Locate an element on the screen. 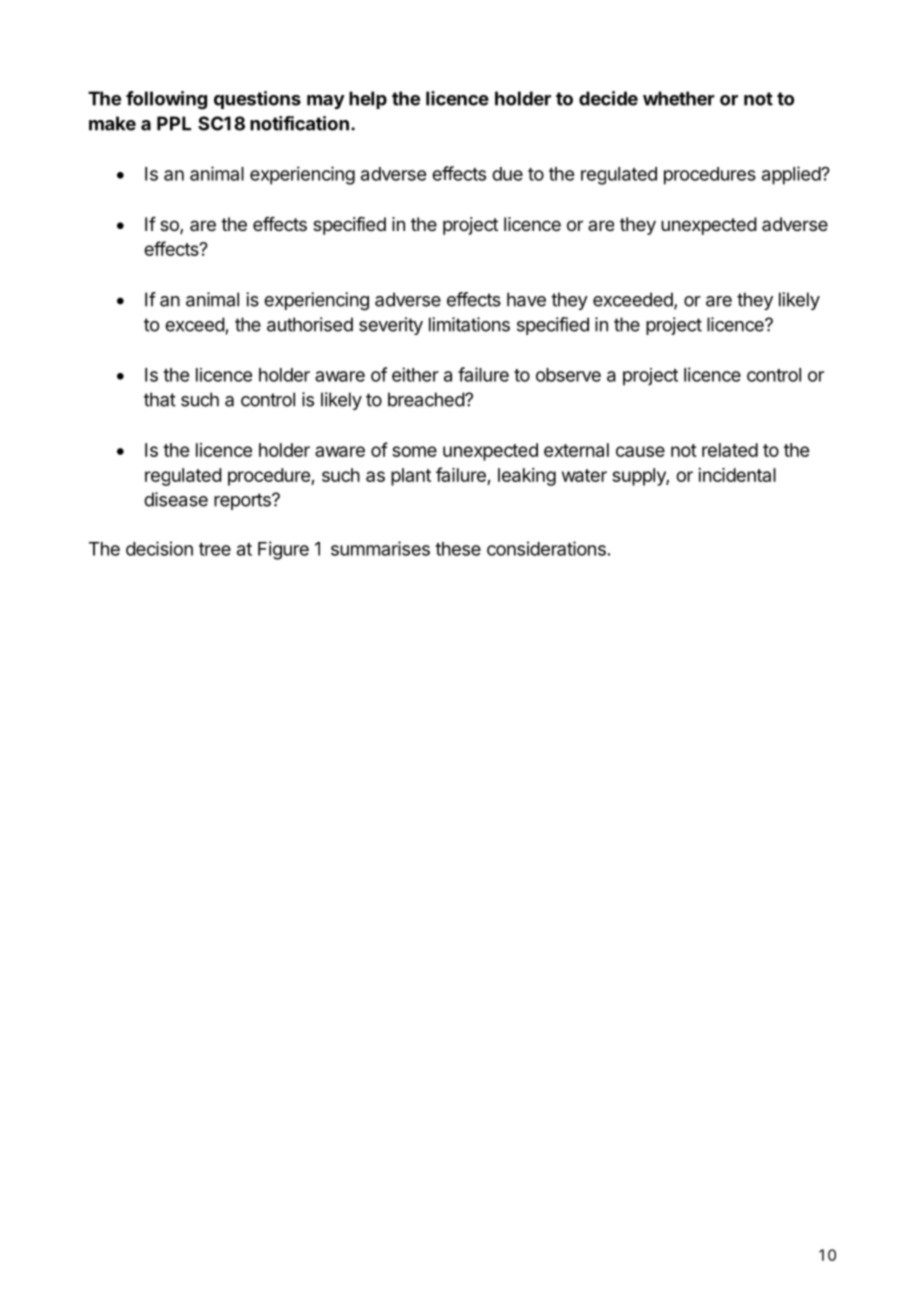 This screenshot has height=1308, width=924. applied is located at coordinates (792, 175).
